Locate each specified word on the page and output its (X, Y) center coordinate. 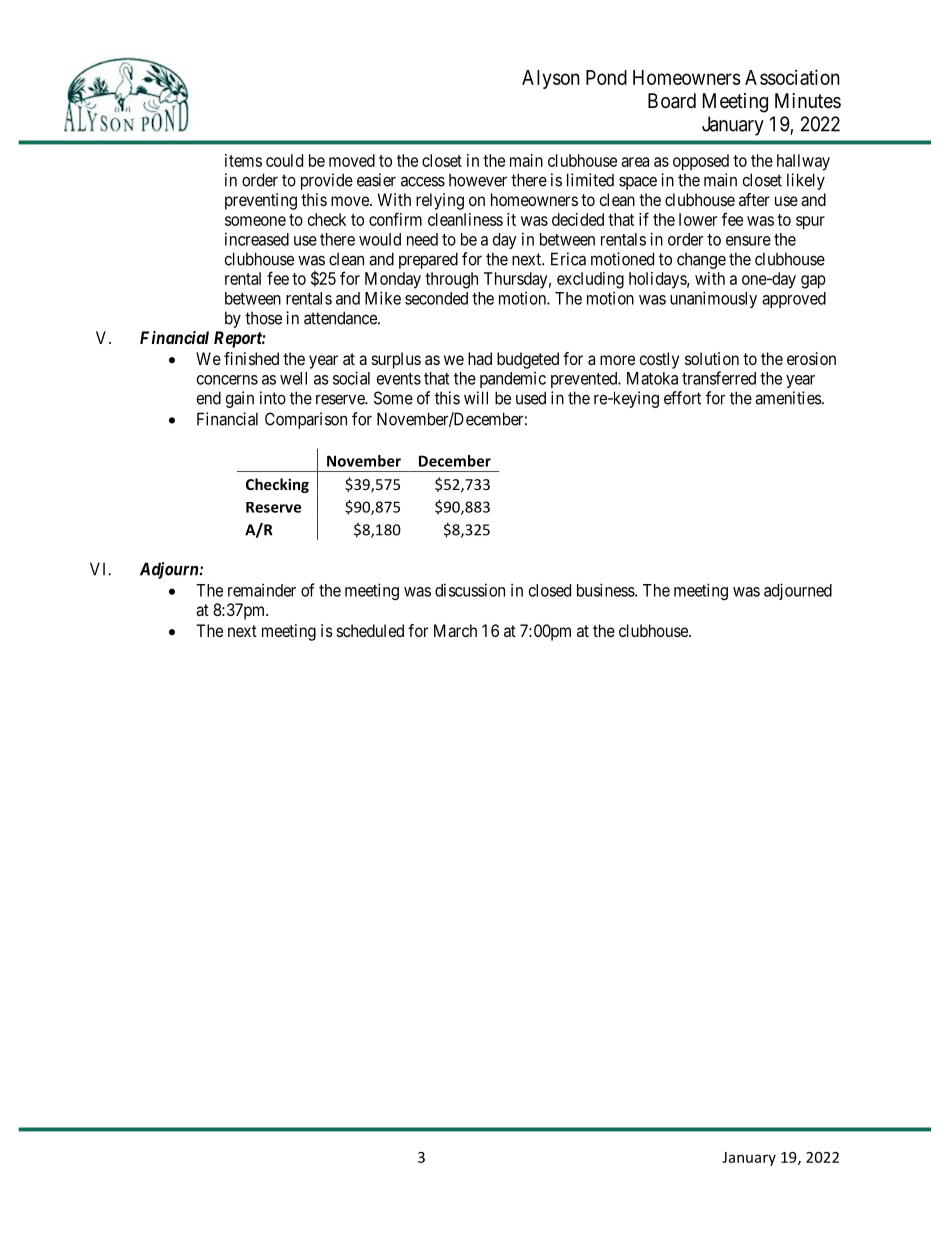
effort (682, 398)
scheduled (370, 630)
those (263, 318)
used (531, 398)
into (273, 398)
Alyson (551, 79)
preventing (261, 201)
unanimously (713, 299)
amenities (788, 398)
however (478, 180)
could (284, 160)
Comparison (306, 420)
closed (550, 590)
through (451, 280)
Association (792, 77)
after (754, 199)
